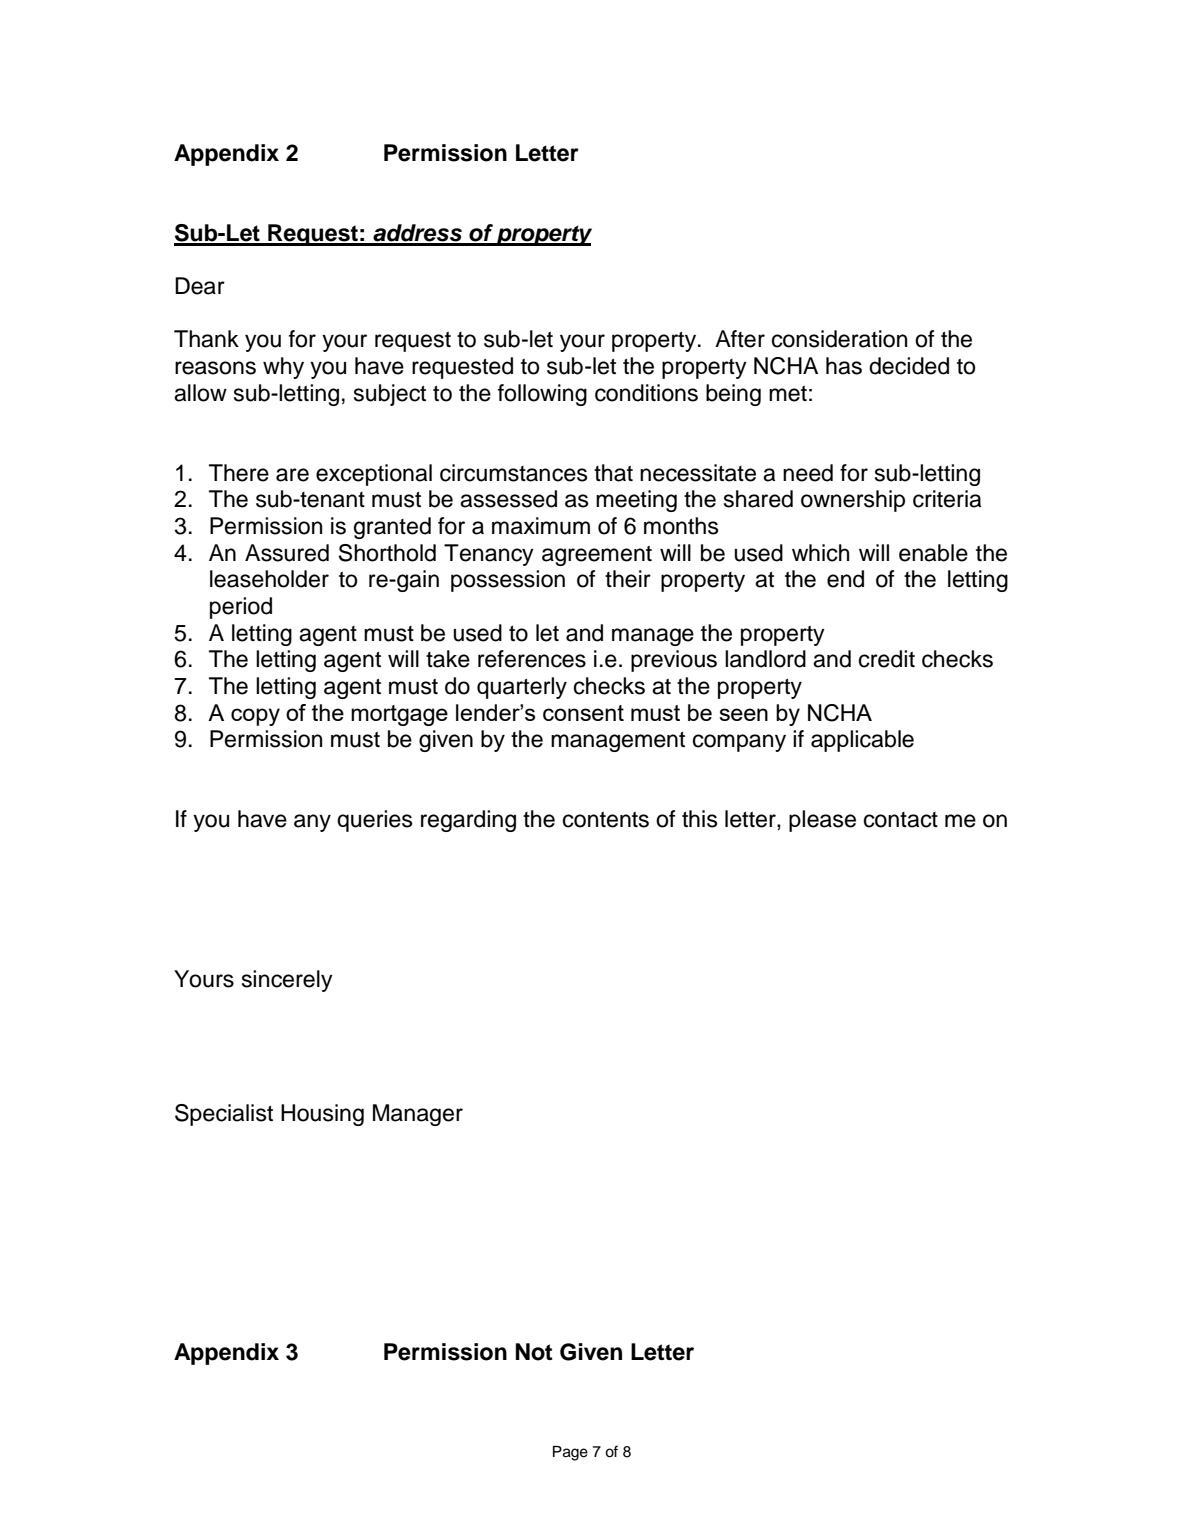  What do you see at coordinates (542, 395) in the document?
I see `following` at bounding box center [542, 395].
